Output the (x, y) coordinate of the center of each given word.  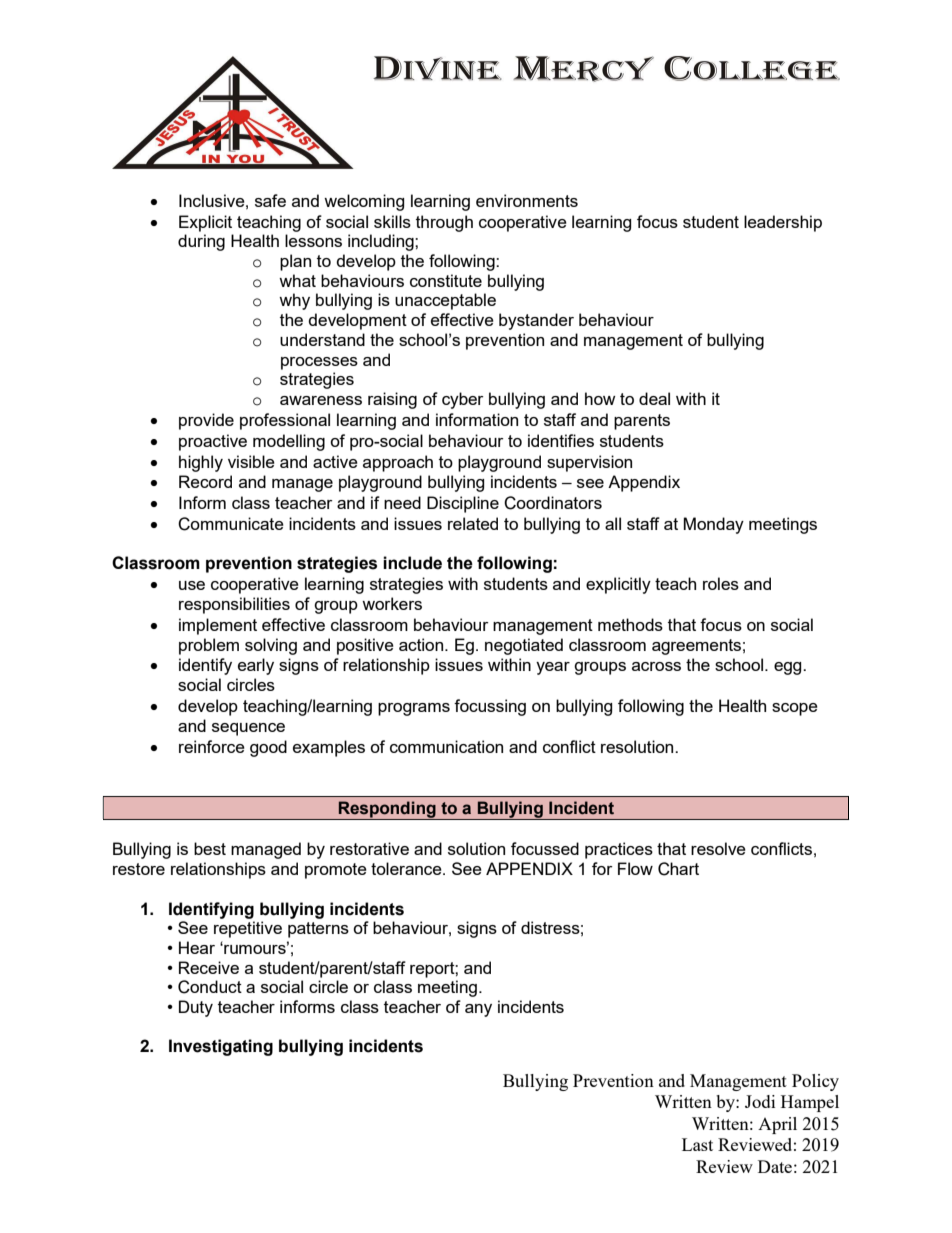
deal (654, 398)
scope (795, 709)
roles (721, 583)
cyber (463, 400)
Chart (678, 869)
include (412, 563)
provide (206, 421)
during (201, 242)
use (192, 585)
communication (446, 746)
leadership (783, 223)
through (444, 223)
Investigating (221, 1047)
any (478, 1010)
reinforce (212, 746)
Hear (197, 947)
